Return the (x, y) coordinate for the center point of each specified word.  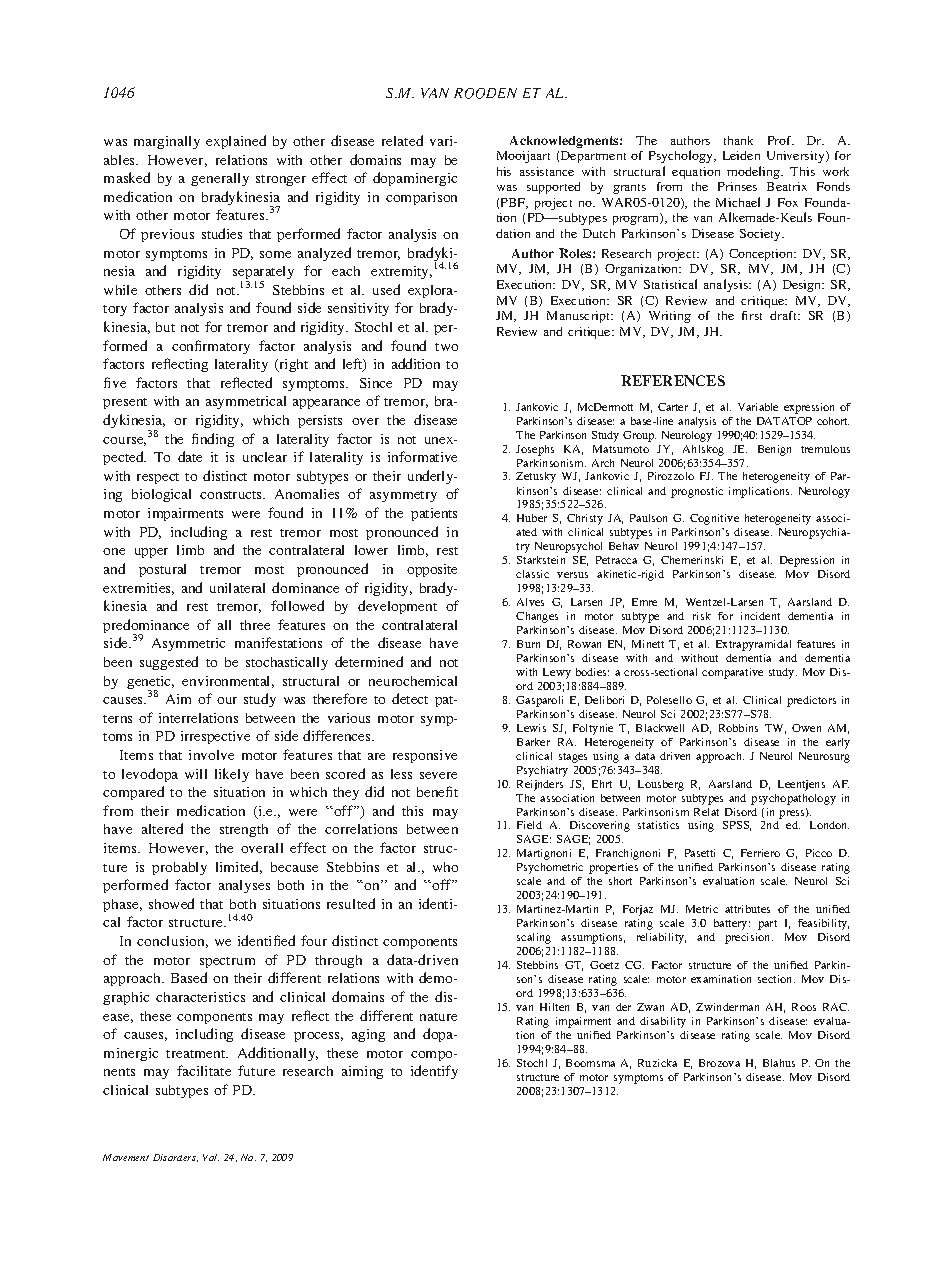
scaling (534, 938)
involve (211, 755)
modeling (755, 172)
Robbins (738, 728)
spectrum (227, 962)
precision (749, 938)
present (125, 403)
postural (162, 570)
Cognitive (714, 519)
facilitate (204, 1070)
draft (785, 315)
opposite (432, 570)
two (446, 347)
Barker (533, 742)
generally (220, 179)
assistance (547, 171)
